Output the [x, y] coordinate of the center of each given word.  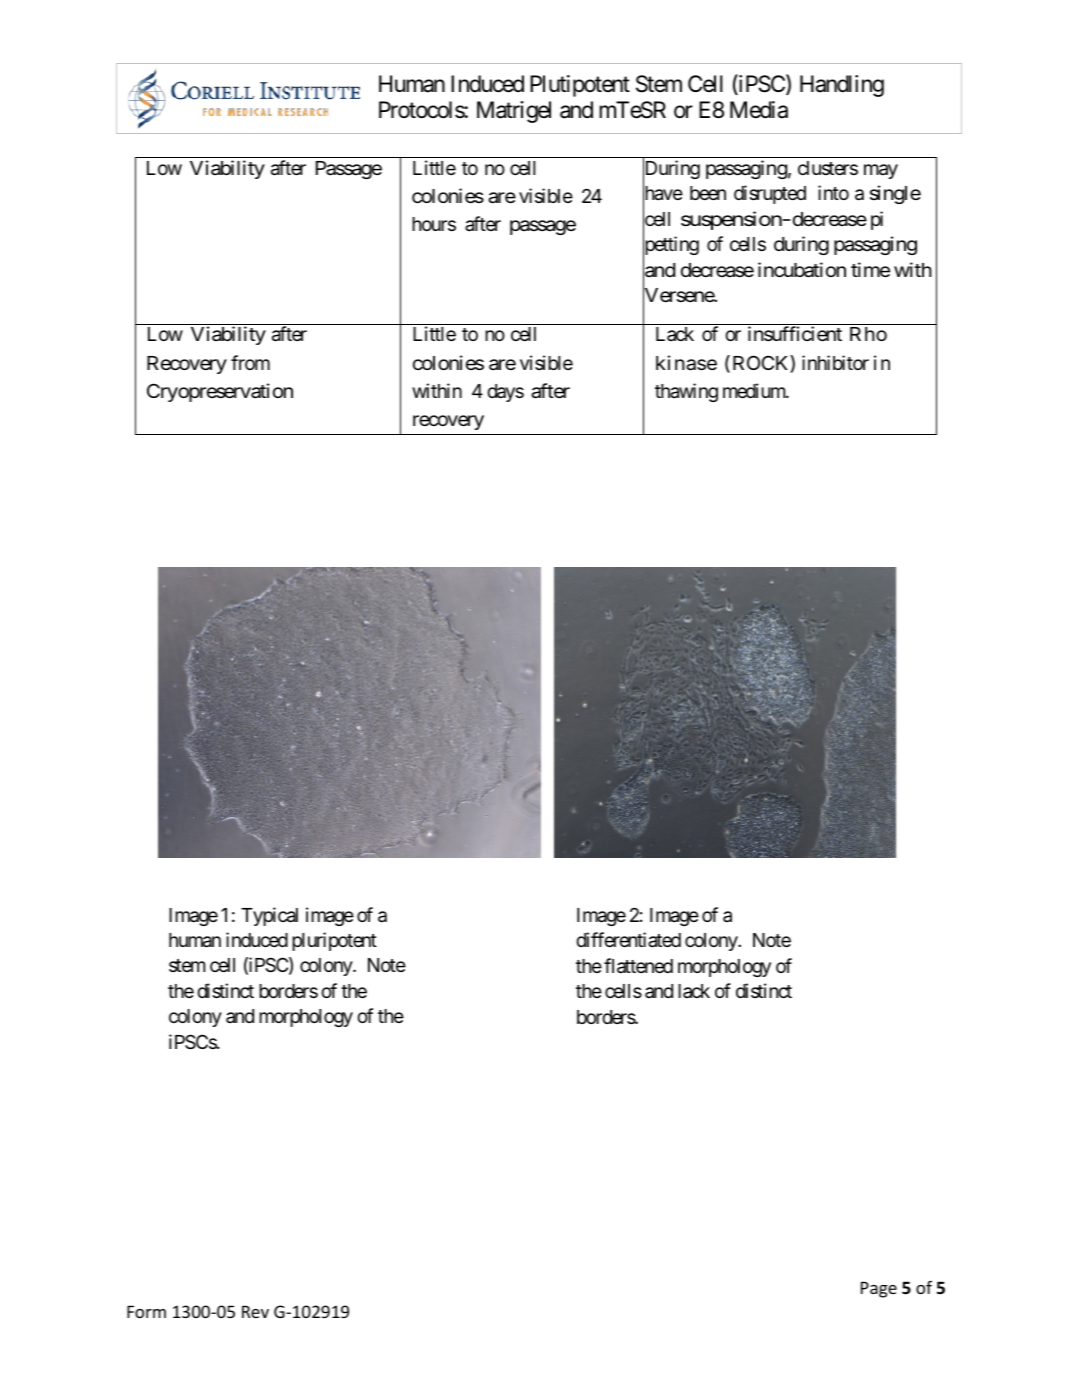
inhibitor [835, 362]
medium [755, 390]
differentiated [628, 939]
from [250, 362]
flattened [638, 966]
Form [146, 1311]
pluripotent [334, 941]
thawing [686, 392]
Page [879, 1289]
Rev [255, 1311]
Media [759, 110]
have [663, 194]
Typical [269, 916]
